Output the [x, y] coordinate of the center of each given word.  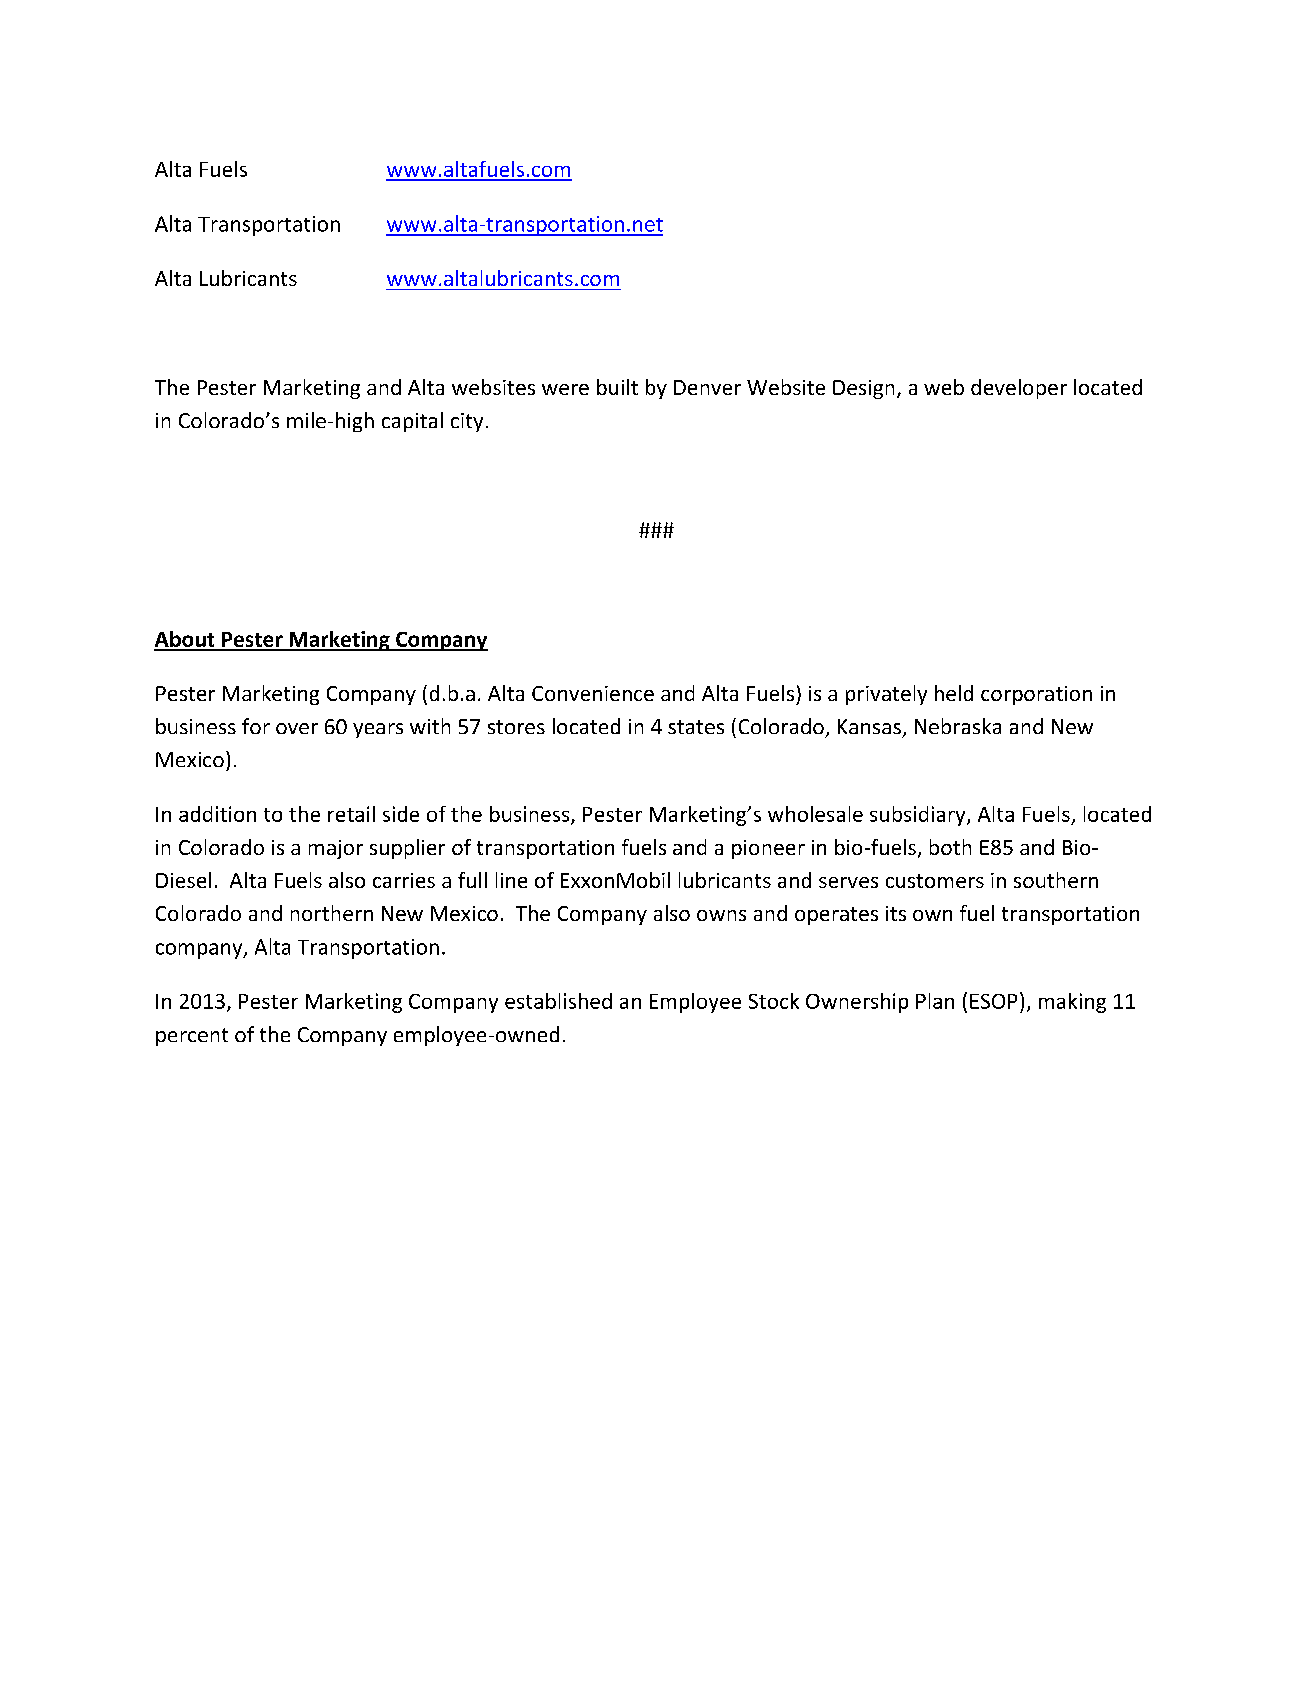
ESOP [993, 1001]
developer [1019, 389]
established [558, 1001]
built [617, 387]
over [297, 728]
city [467, 422]
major [336, 849]
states [696, 727]
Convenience [593, 693]
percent [192, 1037]
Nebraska [958, 726]
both [950, 847]
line [511, 880]
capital [412, 422]
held [954, 693]
